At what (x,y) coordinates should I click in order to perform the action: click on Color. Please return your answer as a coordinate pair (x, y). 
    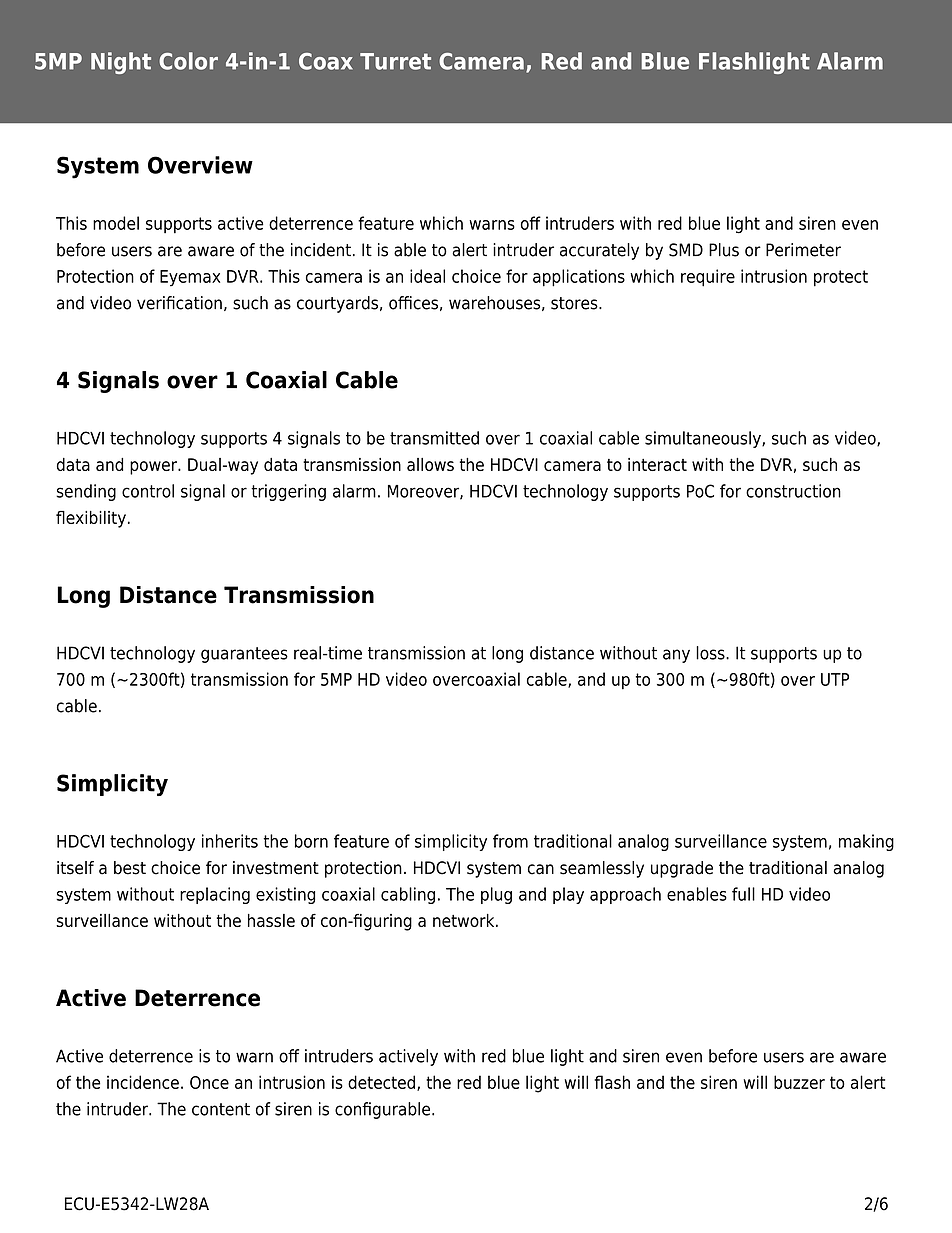
    Looking at the image, I should click on (188, 61).
